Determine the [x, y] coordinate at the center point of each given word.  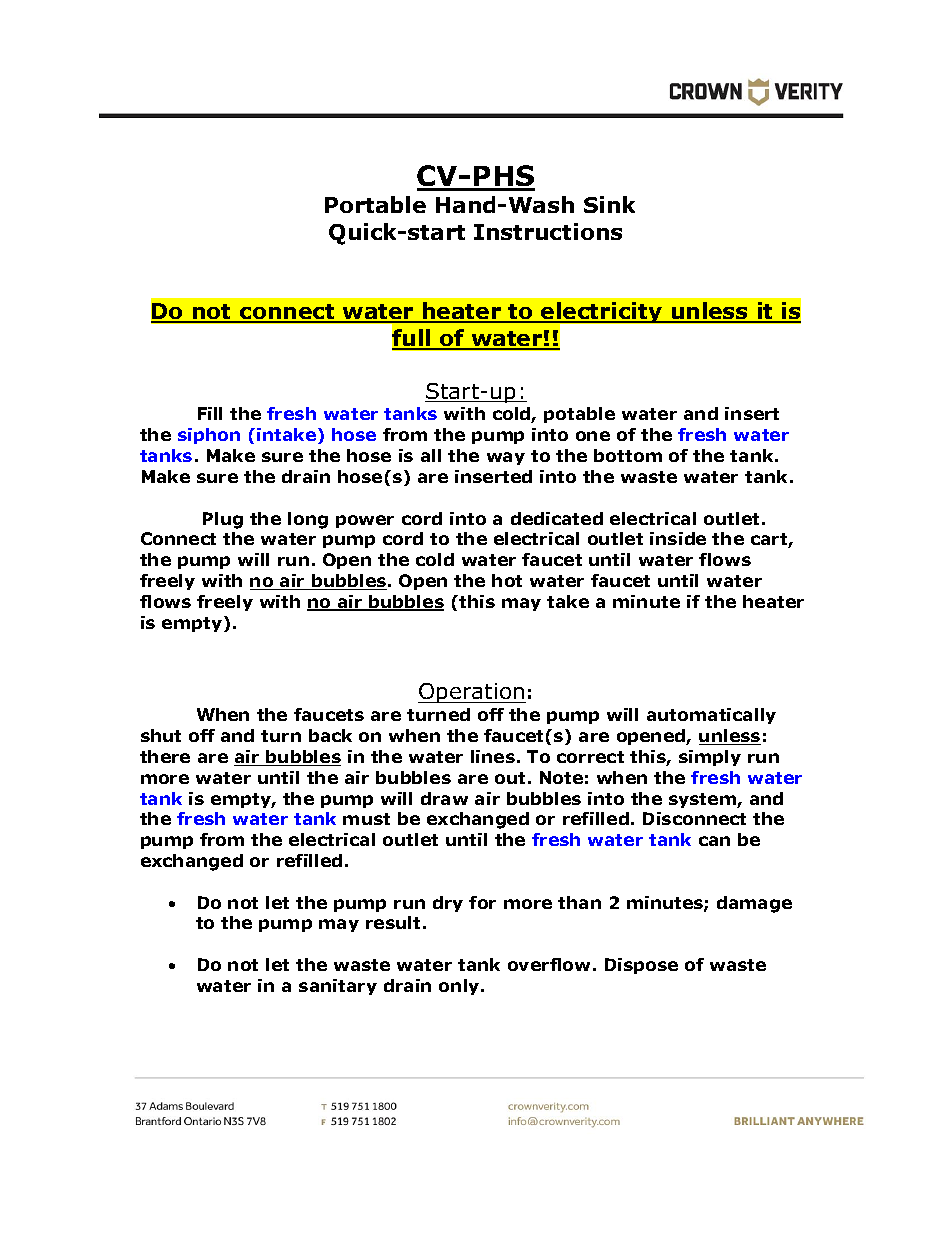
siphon [209, 436]
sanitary [338, 987]
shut [161, 735]
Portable [375, 204]
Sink [609, 204]
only [460, 987]
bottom [628, 455]
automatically [711, 716]
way [506, 458]
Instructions [548, 231]
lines [493, 756]
